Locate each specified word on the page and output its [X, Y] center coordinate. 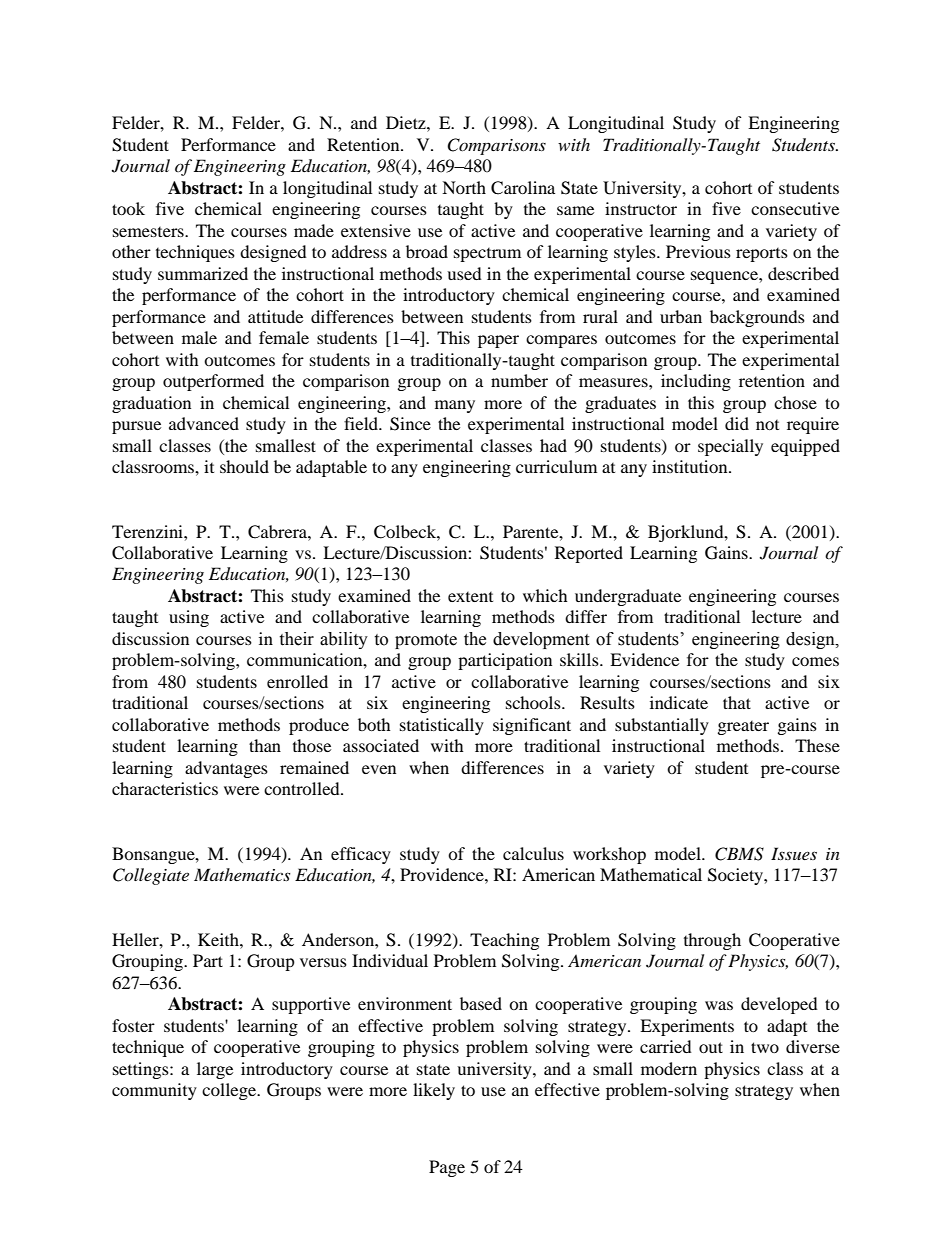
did [737, 423]
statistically [442, 726]
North [464, 187]
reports [762, 255]
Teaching [504, 941]
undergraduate [628, 597]
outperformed [213, 382]
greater [743, 728]
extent [470, 597]
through [712, 941]
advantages [226, 769]
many [455, 406]
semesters [149, 232]
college [230, 1091]
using [189, 618]
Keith [219, 939]
